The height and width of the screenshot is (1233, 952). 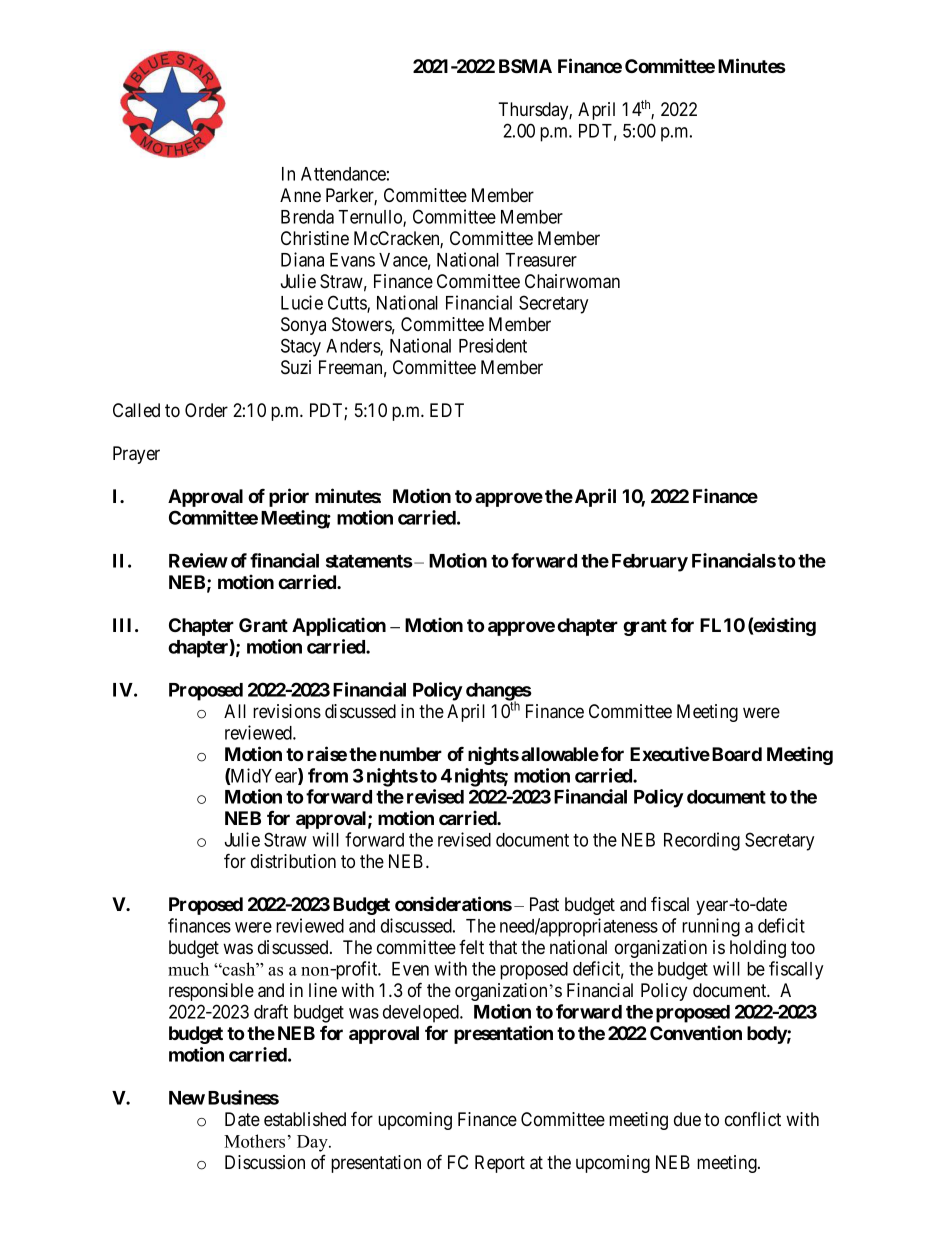 What do you see at coordinates (541, 260) in the screenshot?
I see `Treasurer` at bounding box center [541, 260].
